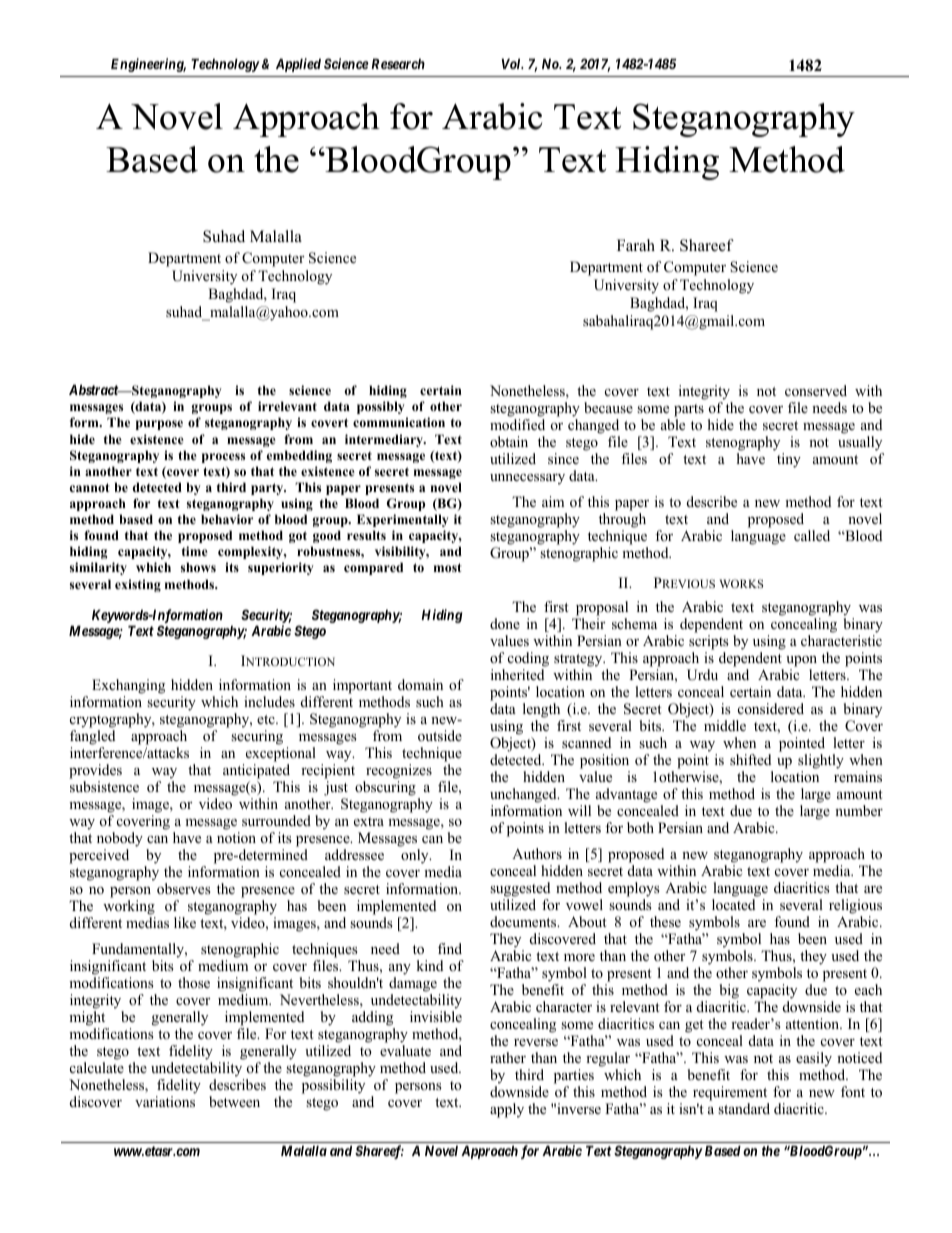 This screenshot has width=952, height=1233. I want to click on Vol, so click(512, 63).
